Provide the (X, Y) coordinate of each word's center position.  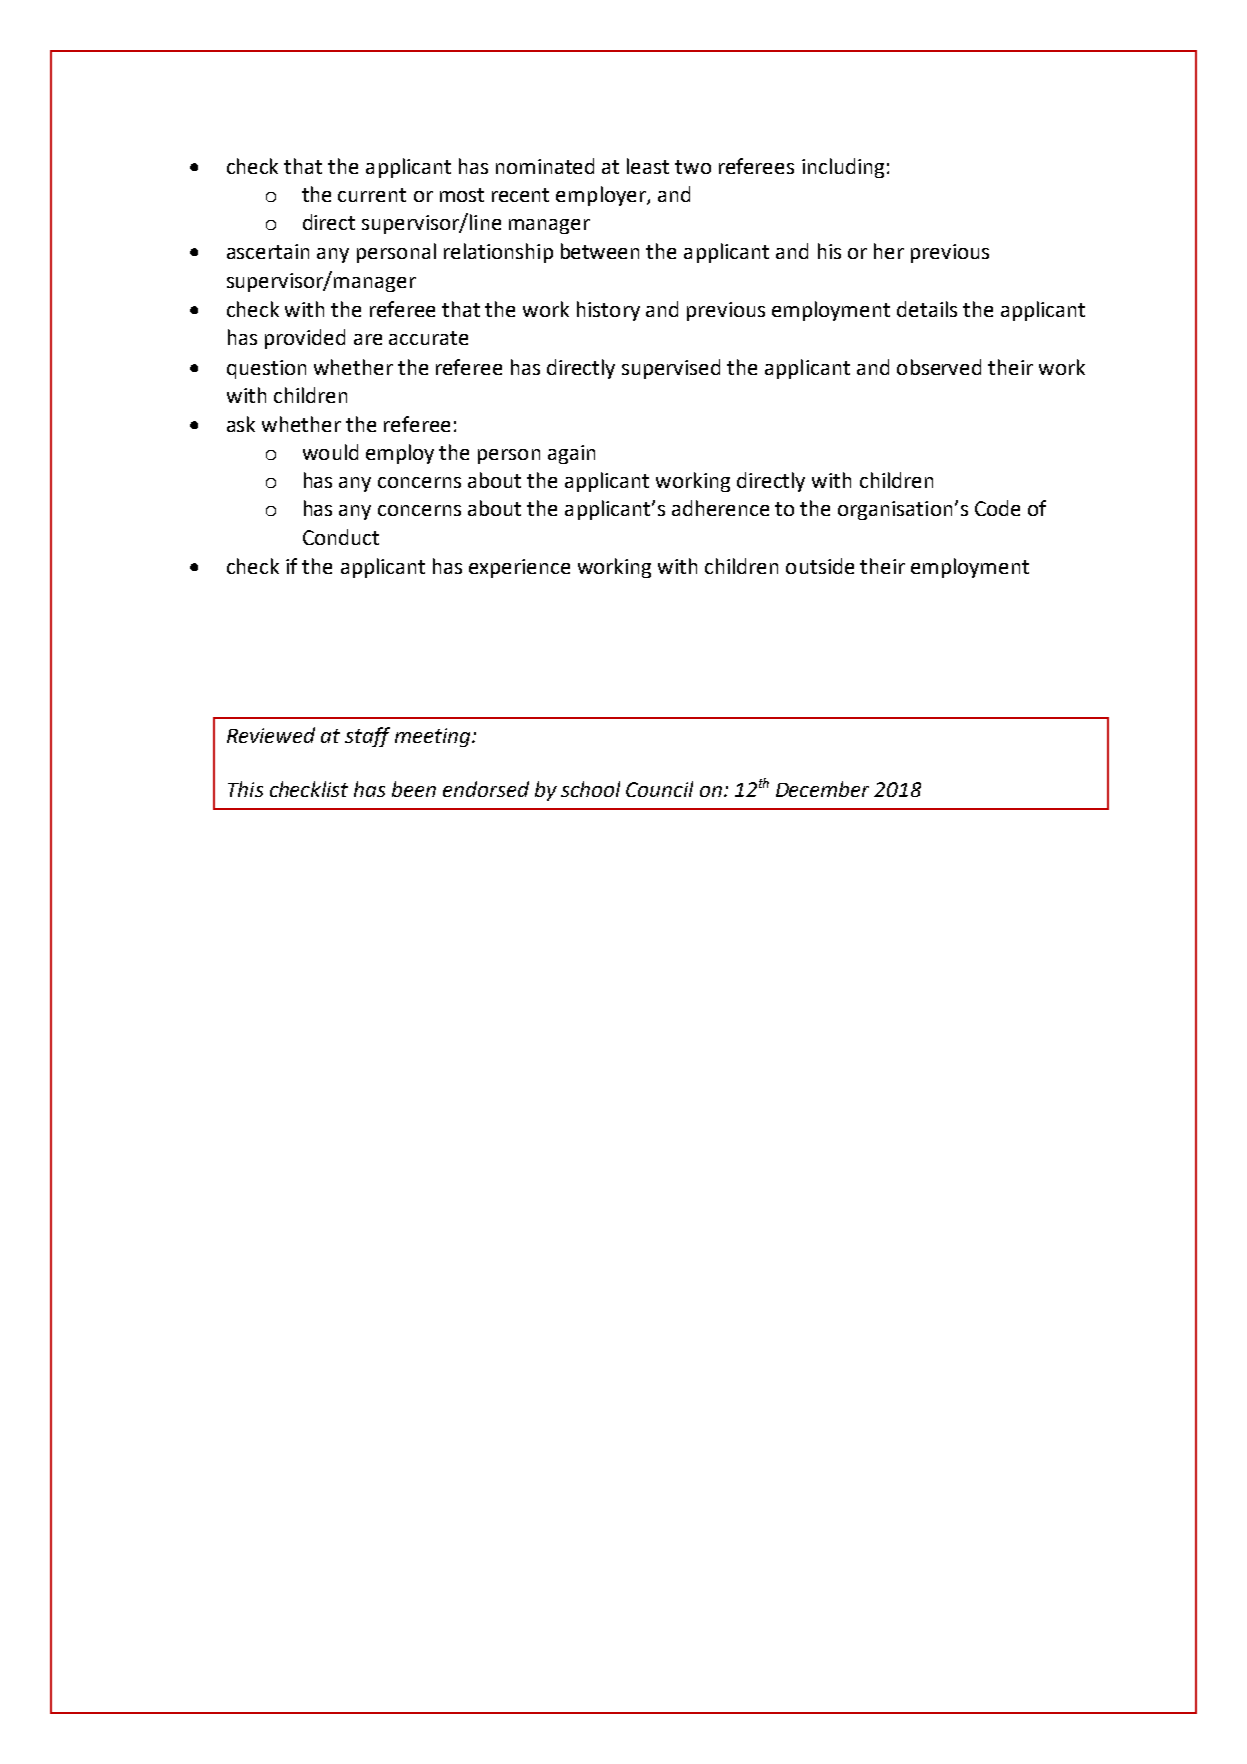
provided (305, 339)
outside (820, 566)
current (372, 195)
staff (367, 737)
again (571, 454)
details (927, 309)
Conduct (341, 537)
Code (997, 508)
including (843, 168)
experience (519, 568)
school (590, 789)
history (608, 311)
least (648, 166)
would (330, 452)
